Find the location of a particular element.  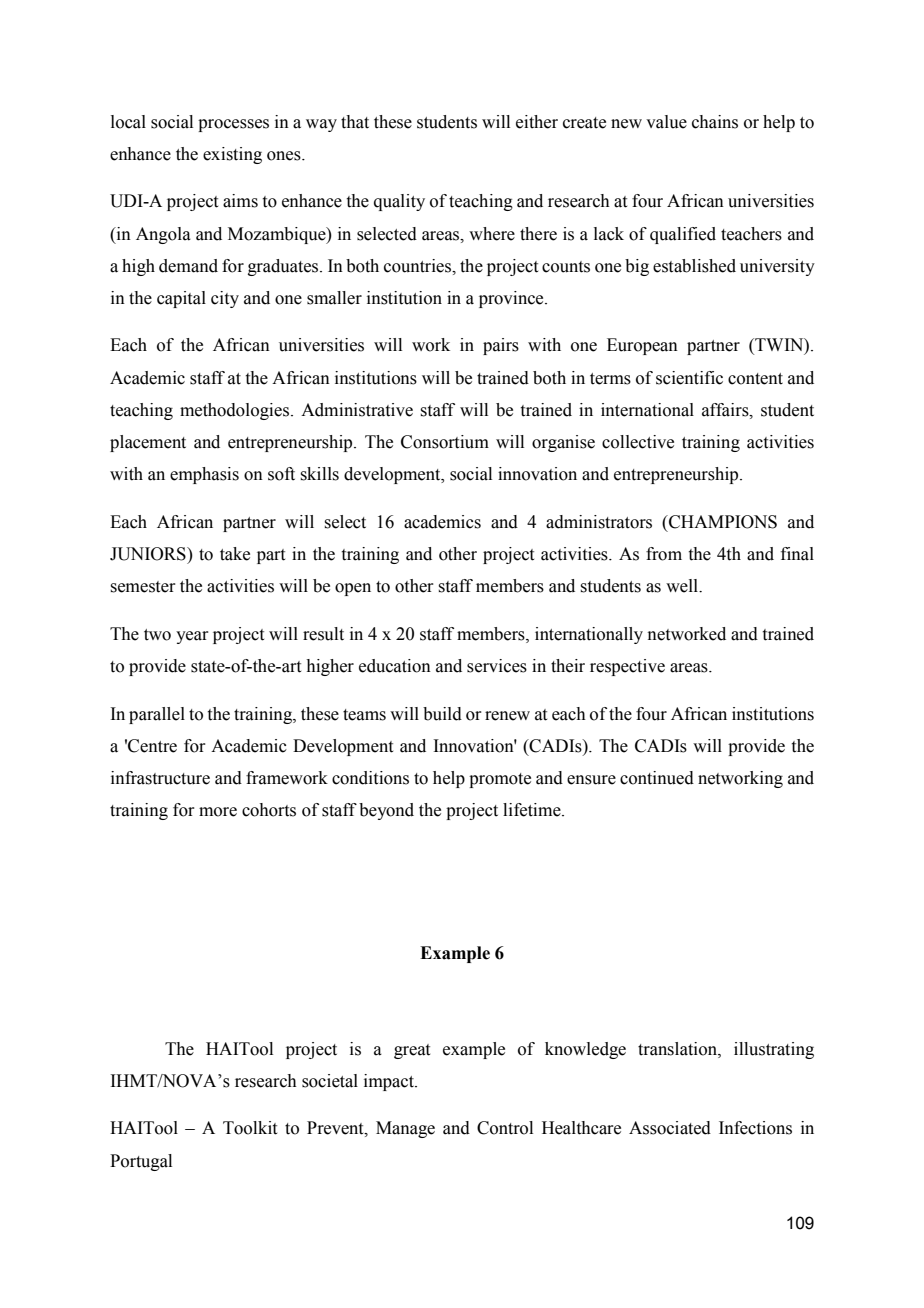

existing is located at coordinates (232, 155).
